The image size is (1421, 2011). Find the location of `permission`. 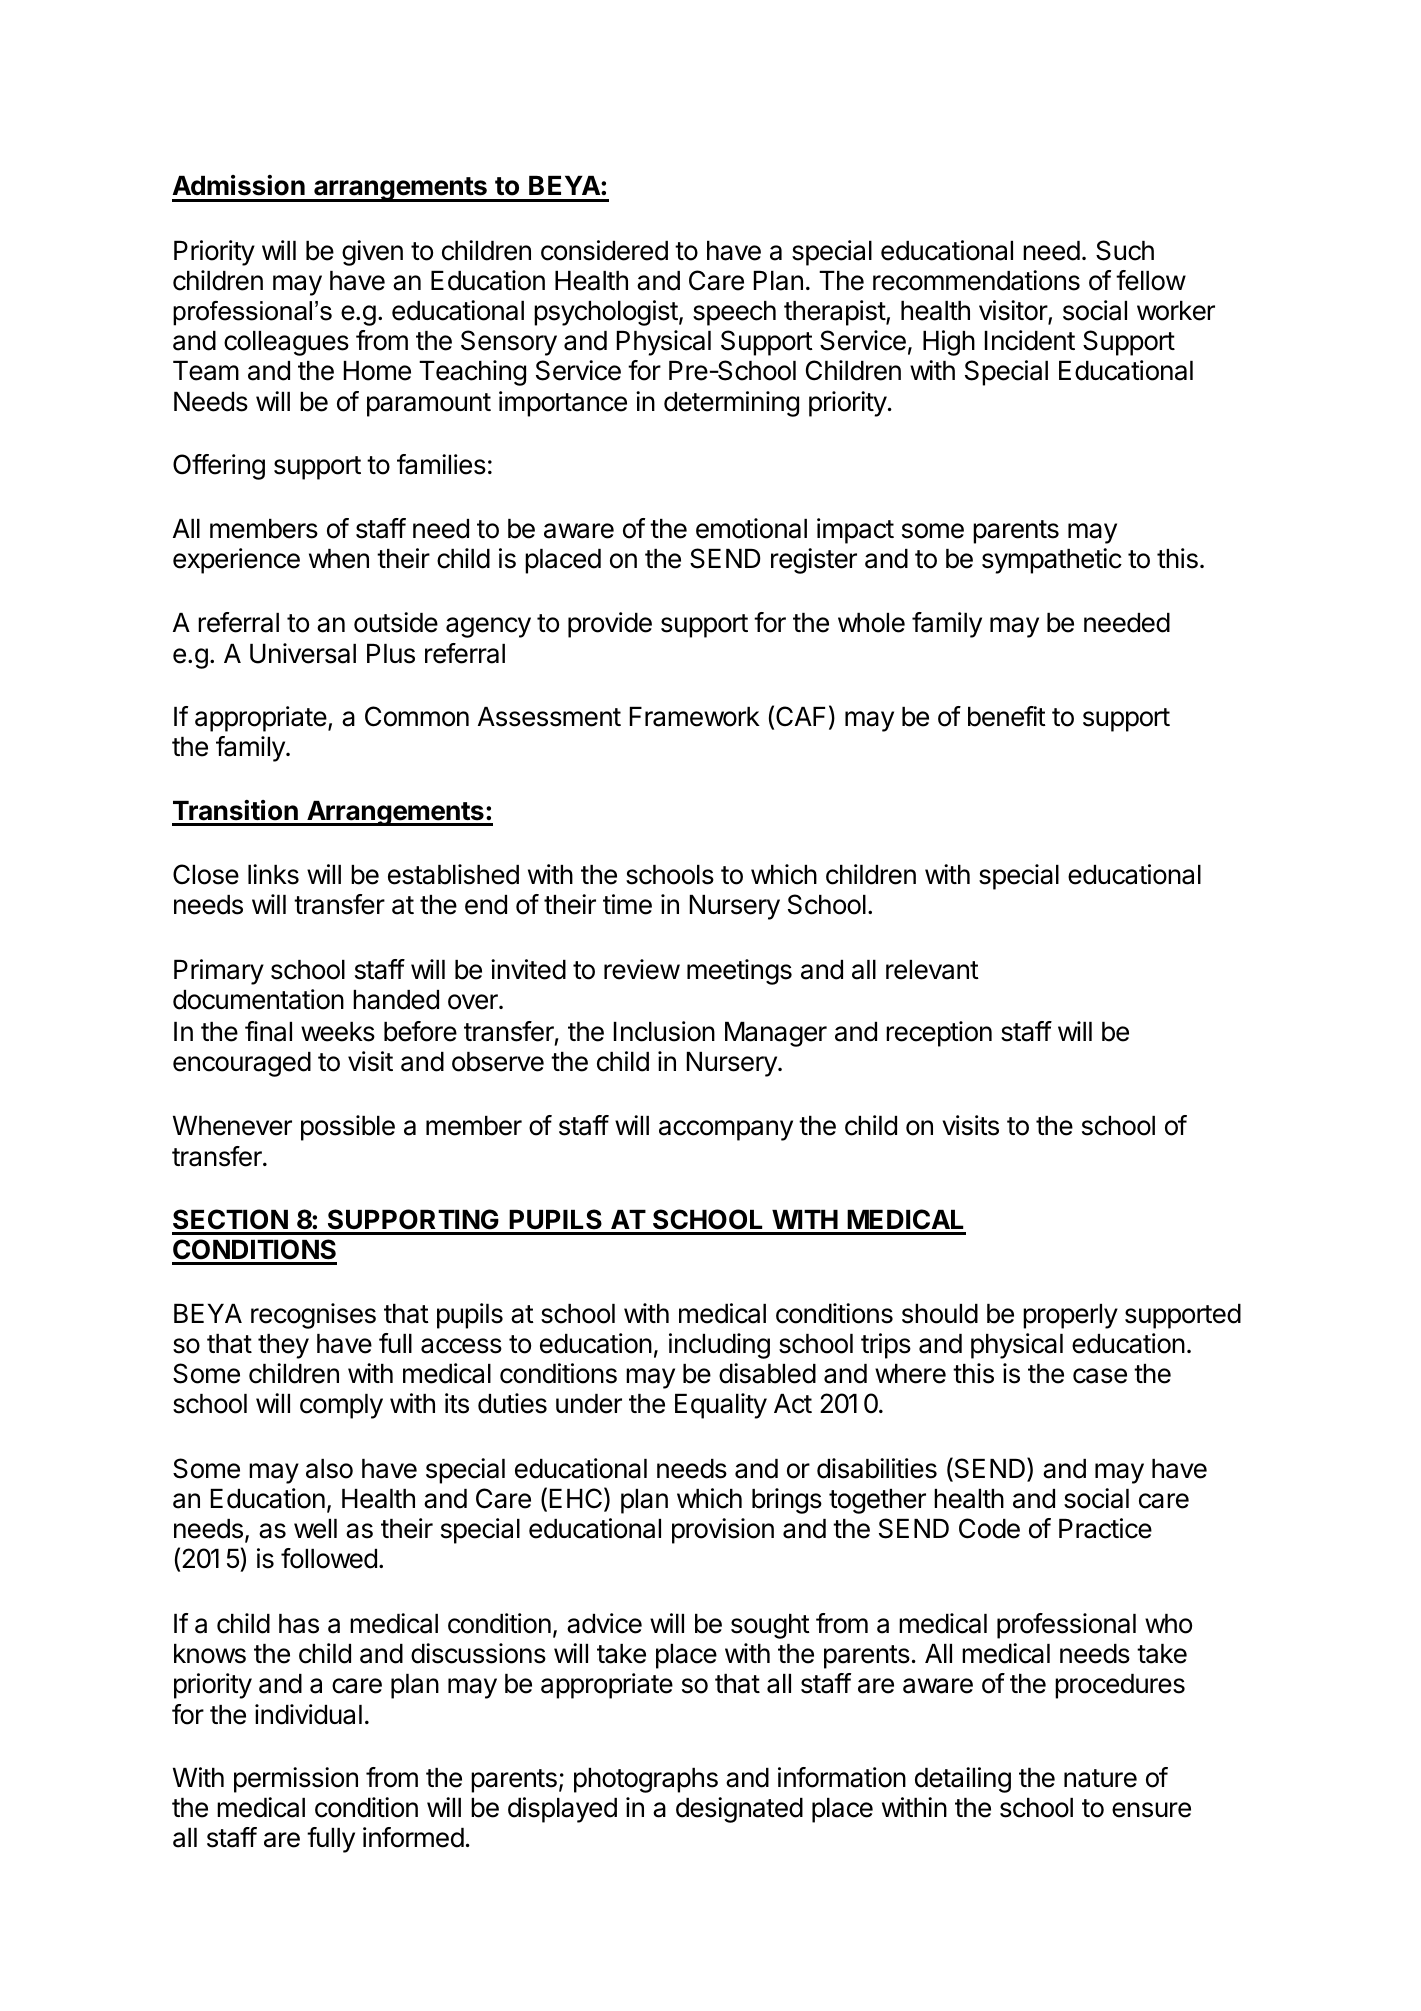

permission is located at coordinates (296, 1780).
